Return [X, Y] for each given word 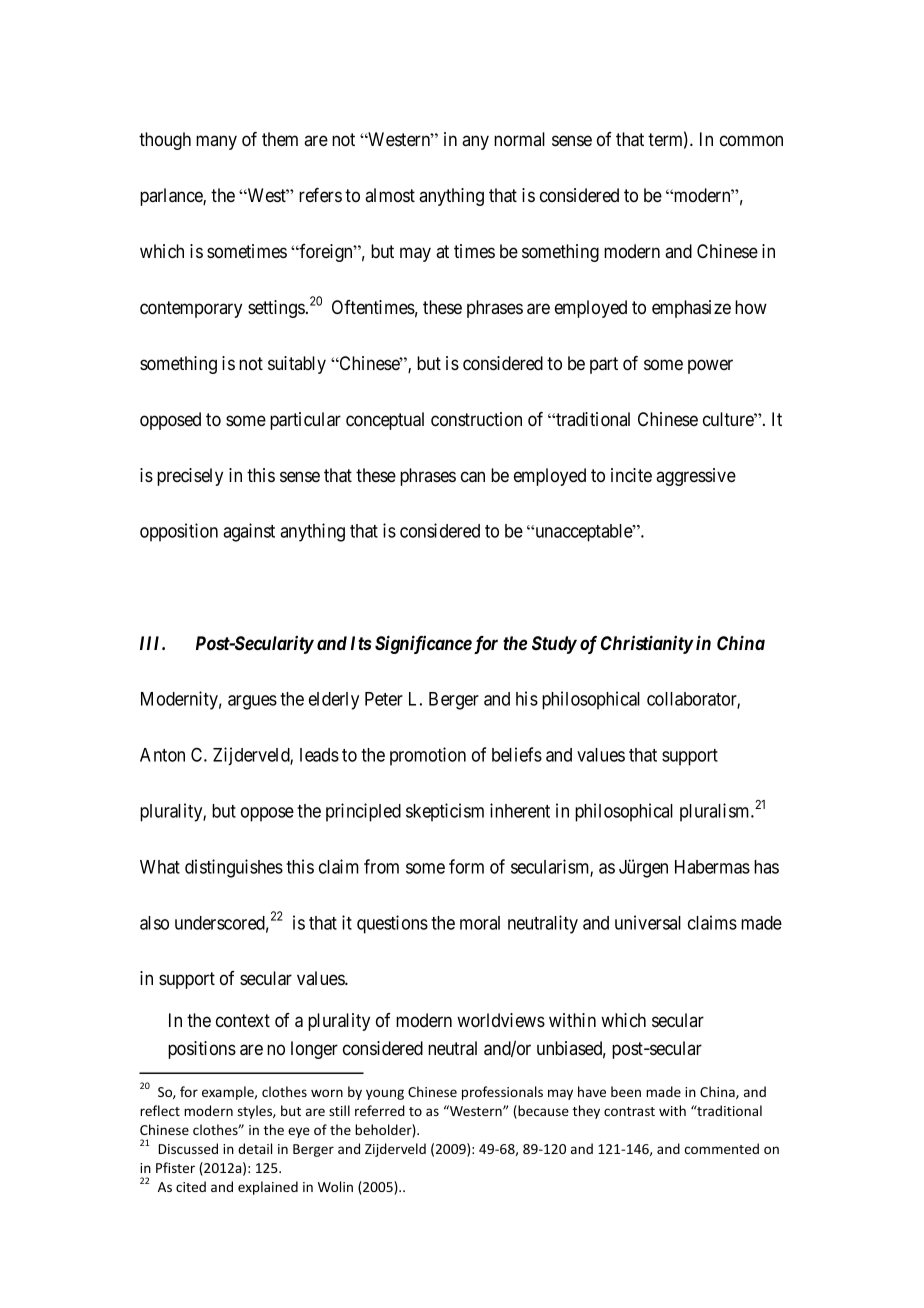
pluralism [716, 812]
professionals [502, 1093]
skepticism [445, 812]
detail [255, 1148]
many [216, 142]
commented [722, 1148]
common [751, 141]
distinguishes [234, 868]
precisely [190, 477]
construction [476, 419]
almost [390, 195]
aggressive [696, 477]
